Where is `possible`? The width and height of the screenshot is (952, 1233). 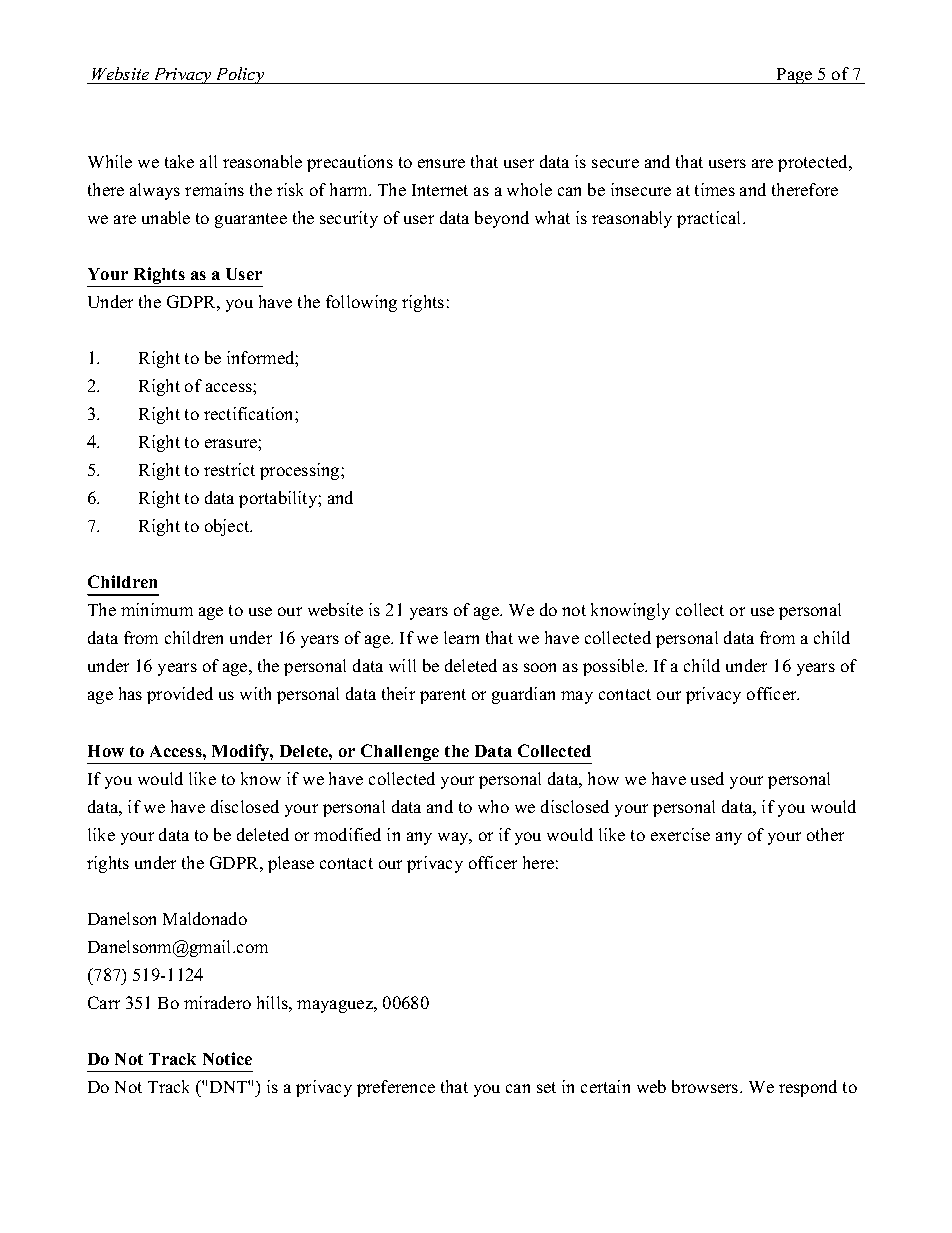
possible is located at coordinates (614, 667).
